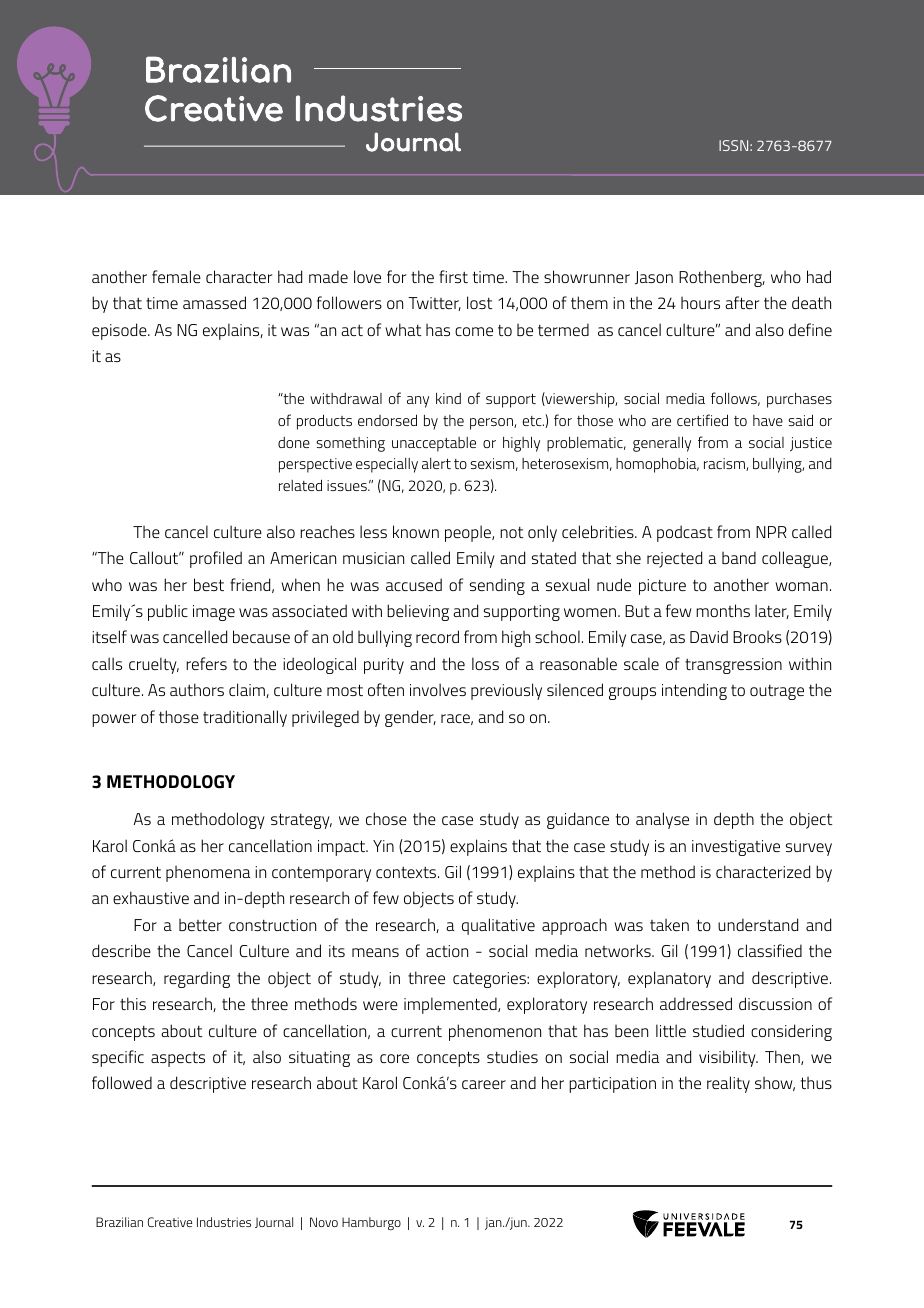 The width and height of the image is (924, 1308). Describe the element at coordinates (197, 979) in the image. I see `regarding` at that location.
